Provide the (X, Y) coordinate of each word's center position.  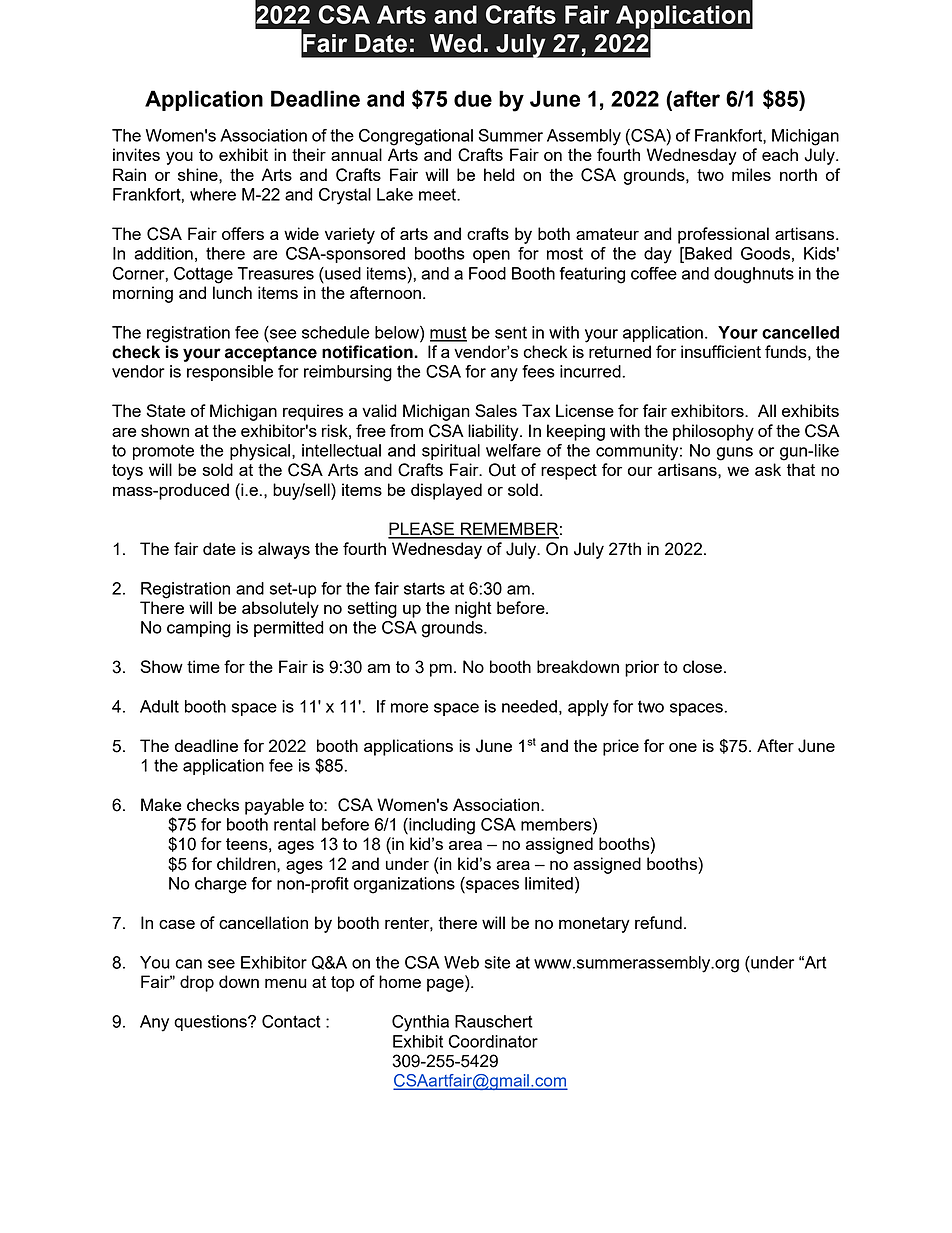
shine (199, 174)
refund (658, 922)
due (473, 98)
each (780, 154)
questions (211, 1023)
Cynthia (420, 1023)
